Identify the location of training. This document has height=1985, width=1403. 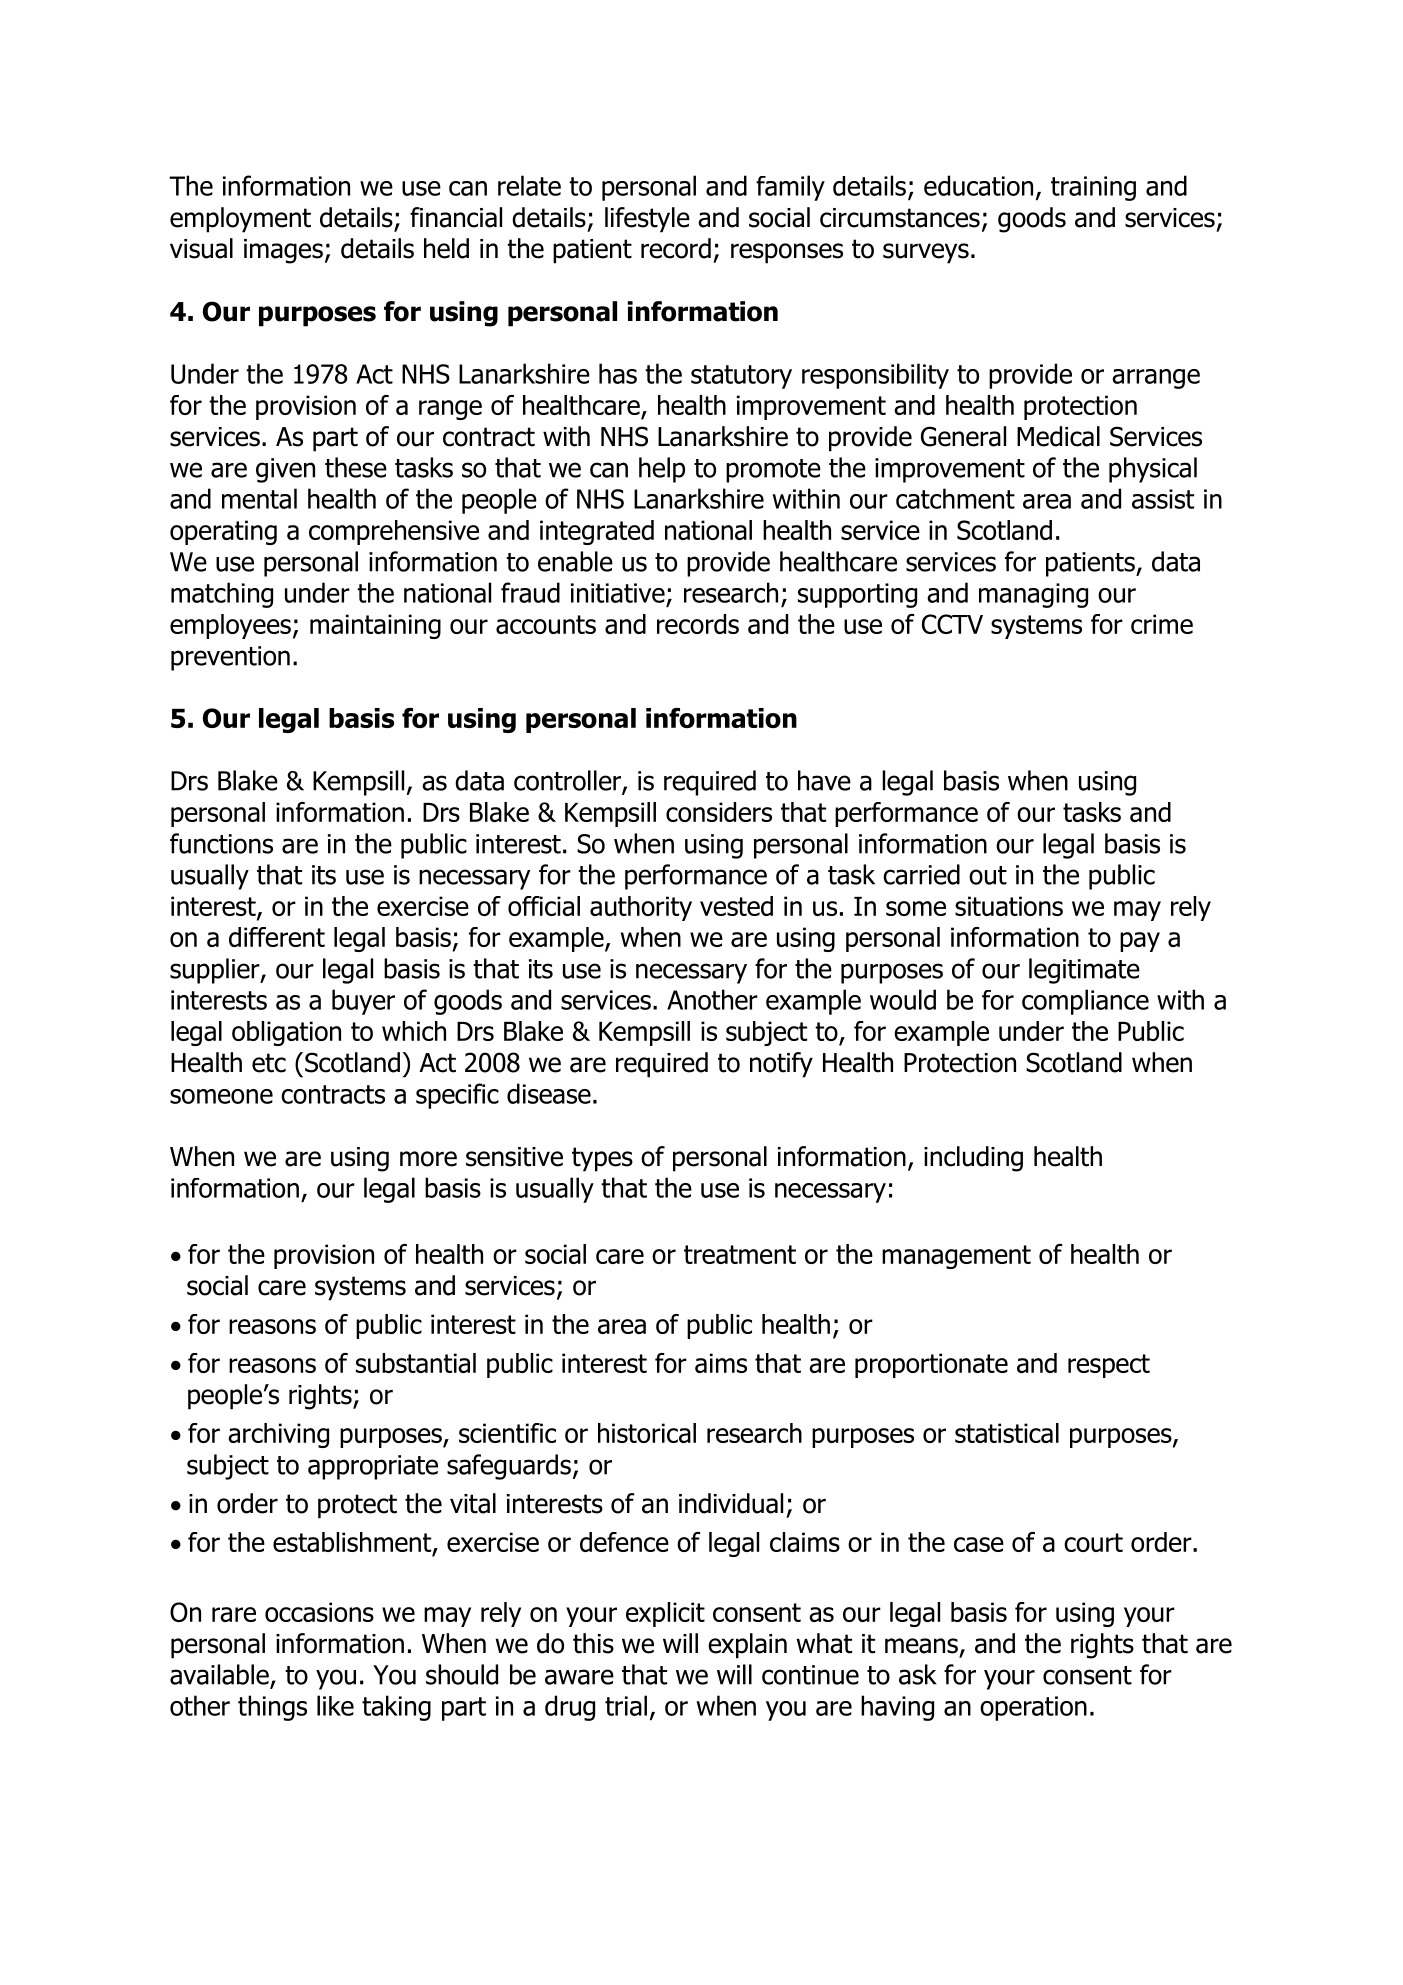
(1093, 188).
